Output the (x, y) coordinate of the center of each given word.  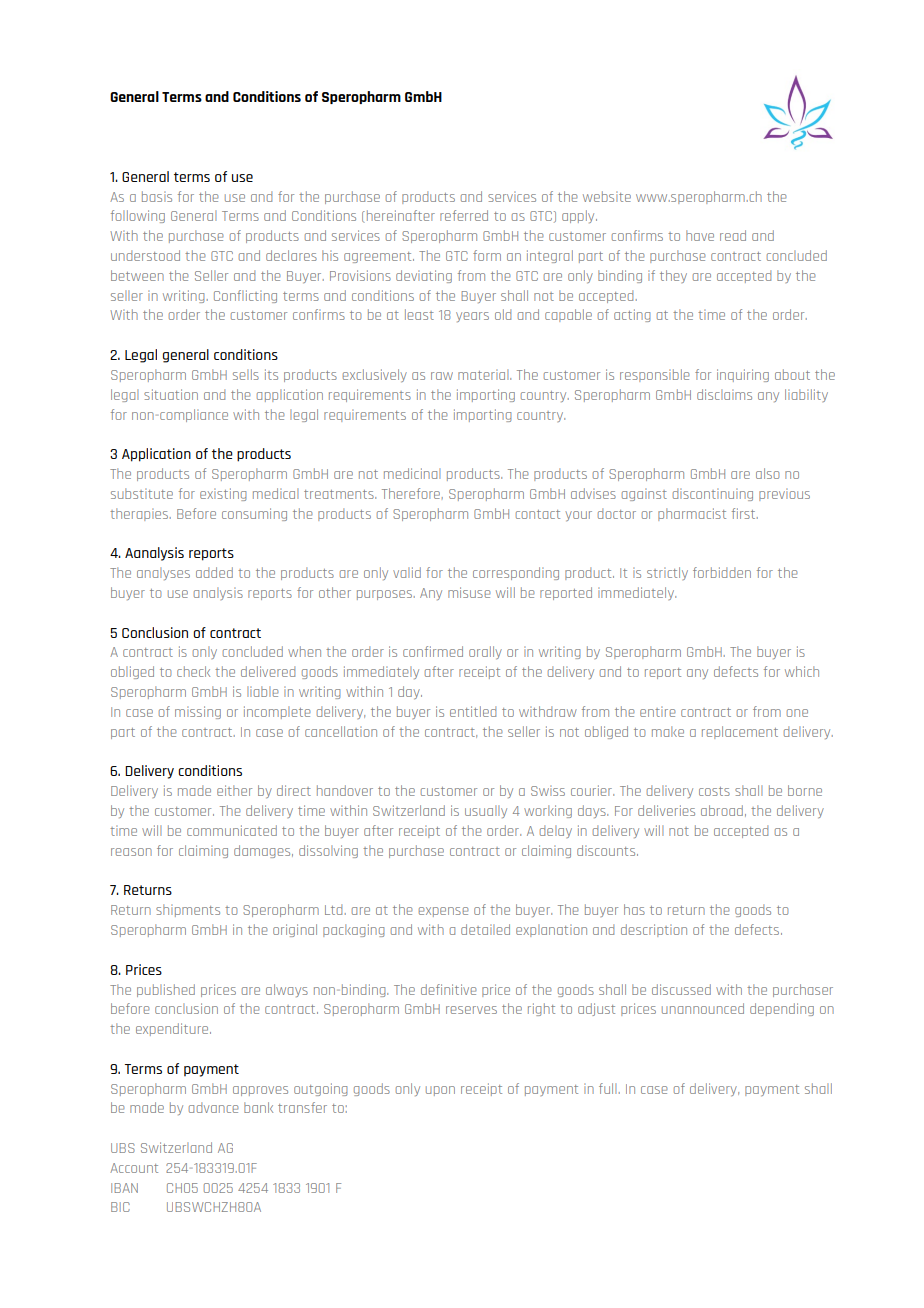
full (607, 1088)
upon (440, 1091)
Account (134, 1168)
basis (157, 196)
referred (464, 215)
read (733, 235)
